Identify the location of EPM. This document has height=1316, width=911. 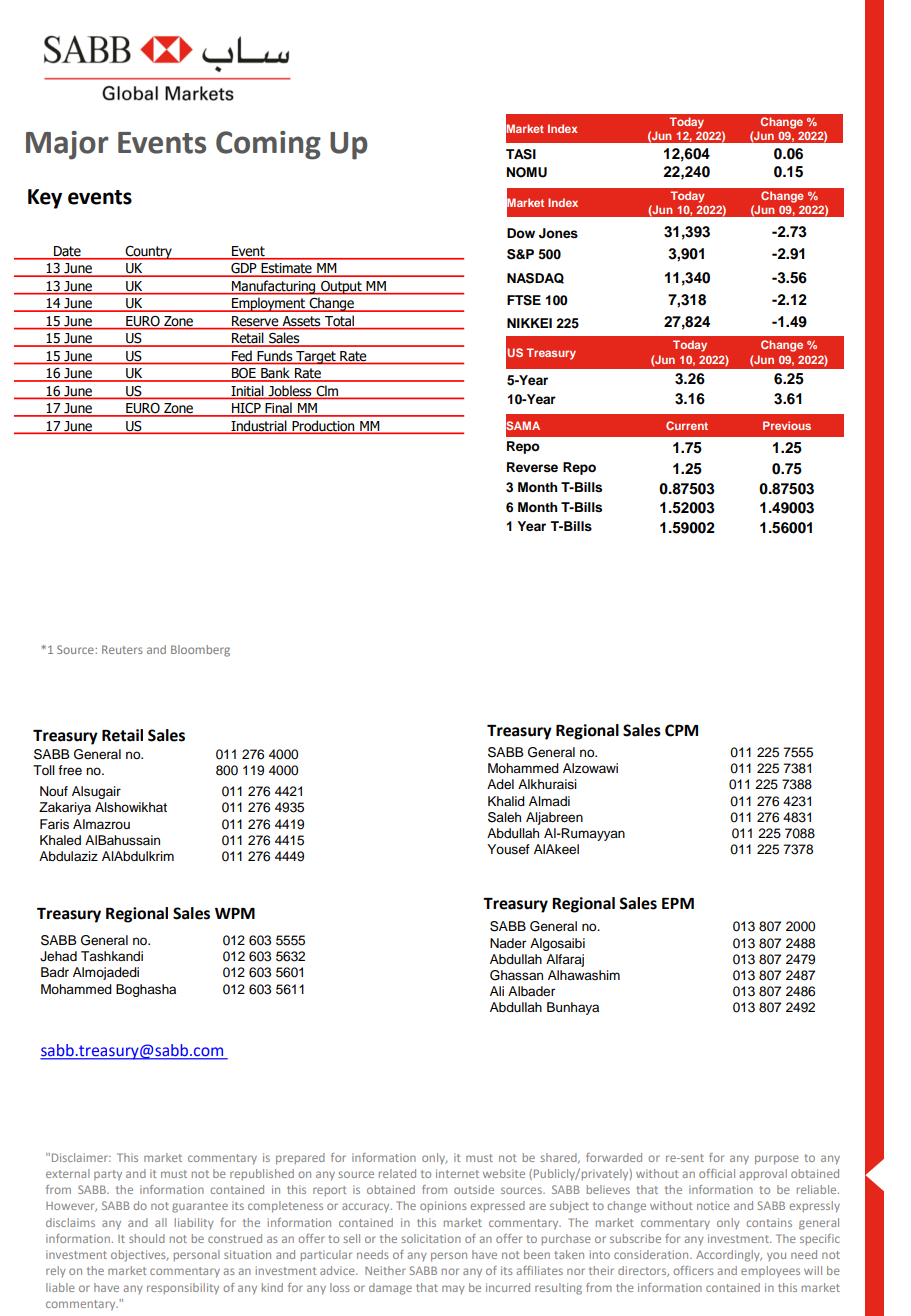
(678, 903).
